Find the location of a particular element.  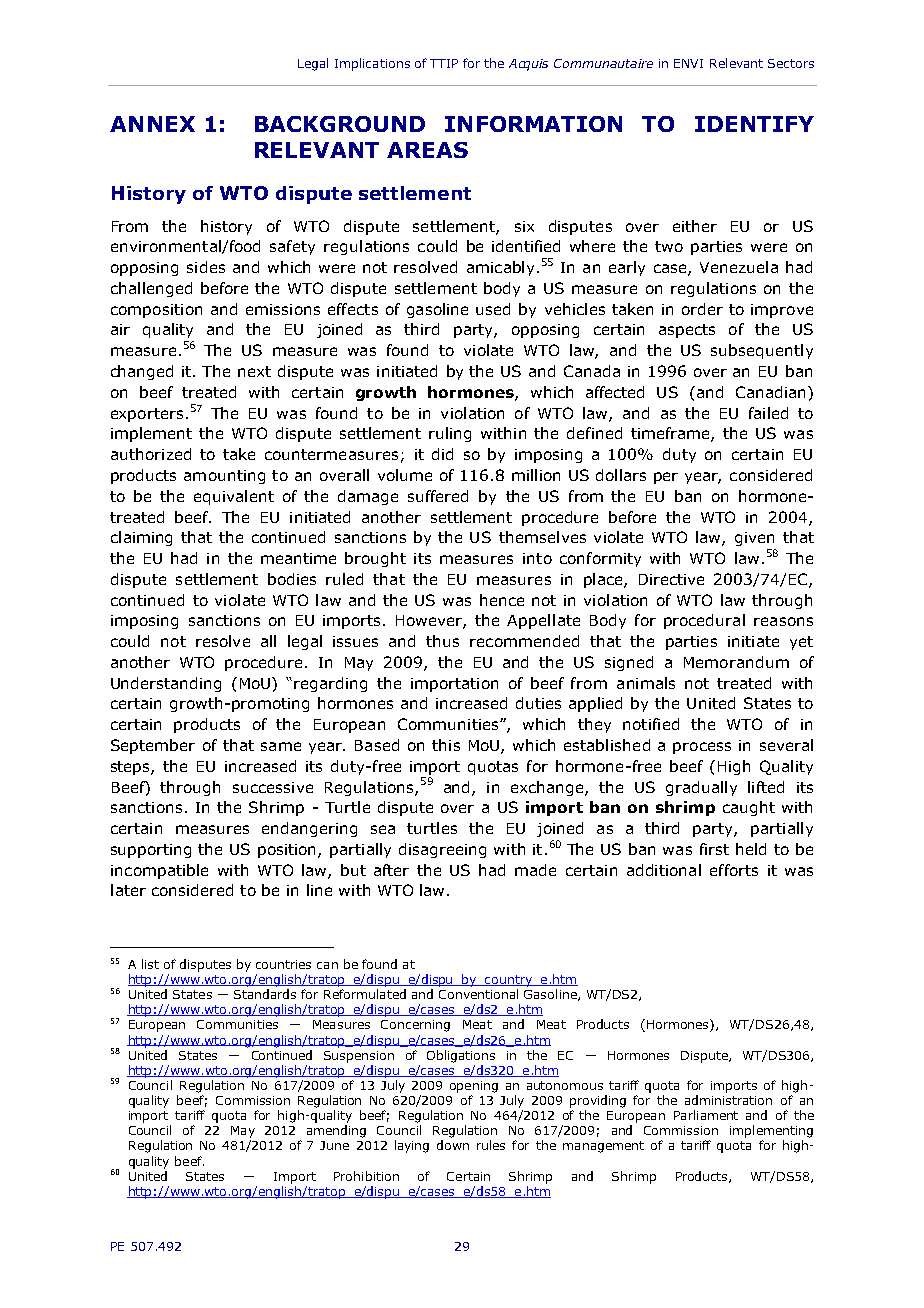

gradually is located at coordinates (701, 788).
